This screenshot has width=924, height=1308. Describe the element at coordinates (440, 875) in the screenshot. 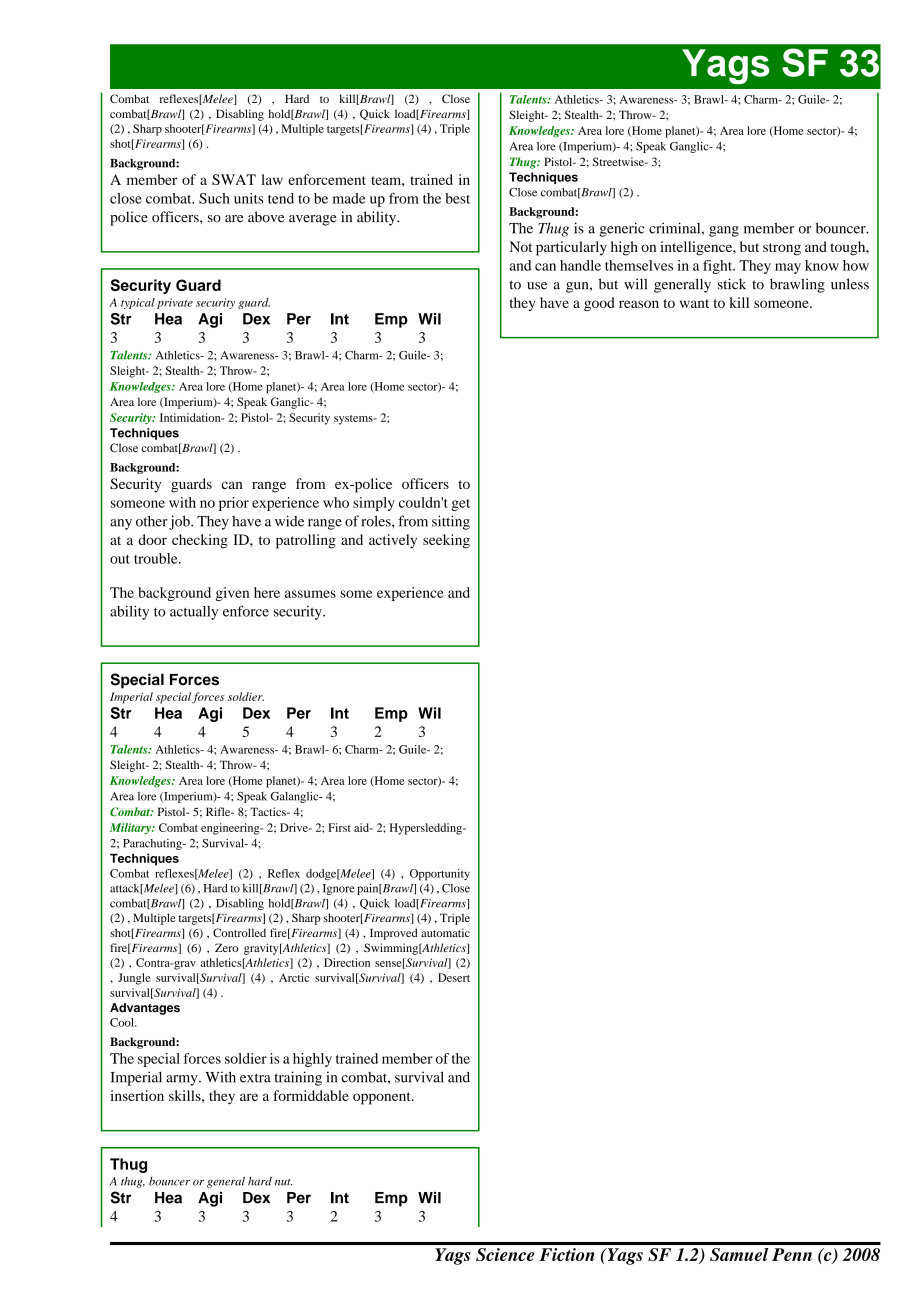

I see `Opportunity` at that location.
